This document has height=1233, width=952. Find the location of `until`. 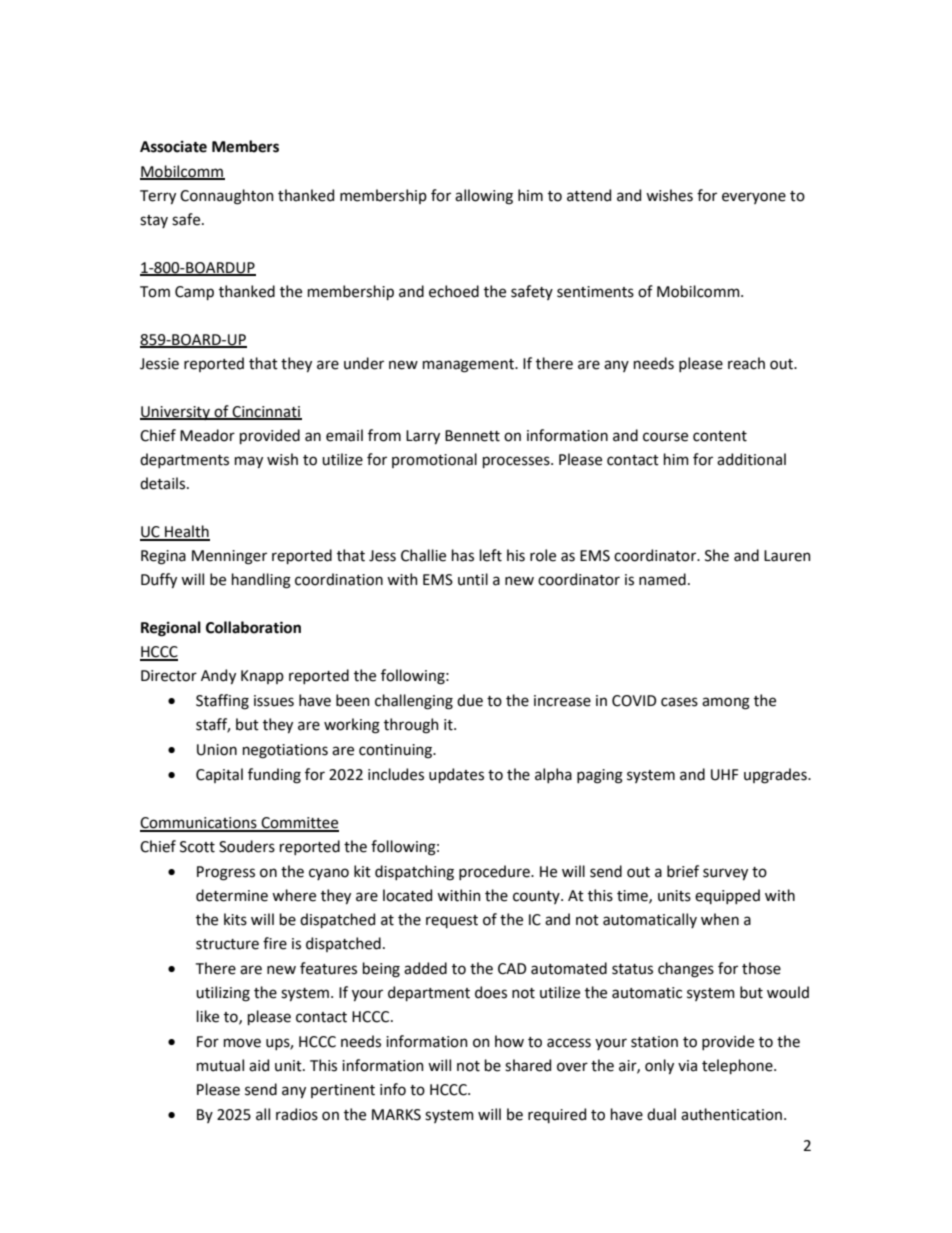

until is located at coordinates (473, 579).
